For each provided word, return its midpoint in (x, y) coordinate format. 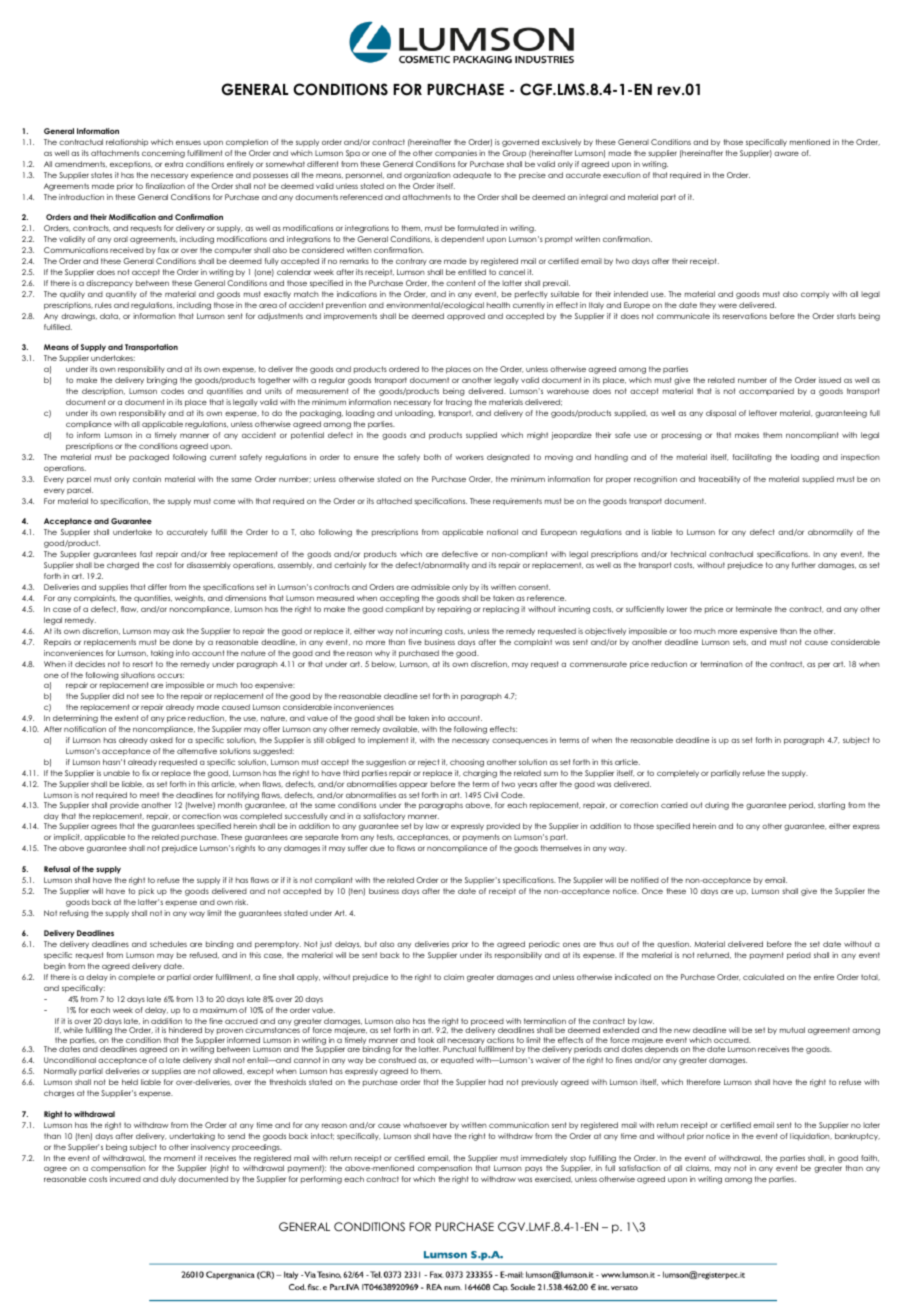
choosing (467, 763)
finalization (165, 186)
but (371, 944)
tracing (459, 403)
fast (146, 554)
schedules (168, 944)
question (674, 945)
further (803, 565)
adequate (472, 175)
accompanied (766, 392)
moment (180, 1158)
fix (146, 773)
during (717, 806)
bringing (162, 381)
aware (786, 153)
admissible (430, 587)
